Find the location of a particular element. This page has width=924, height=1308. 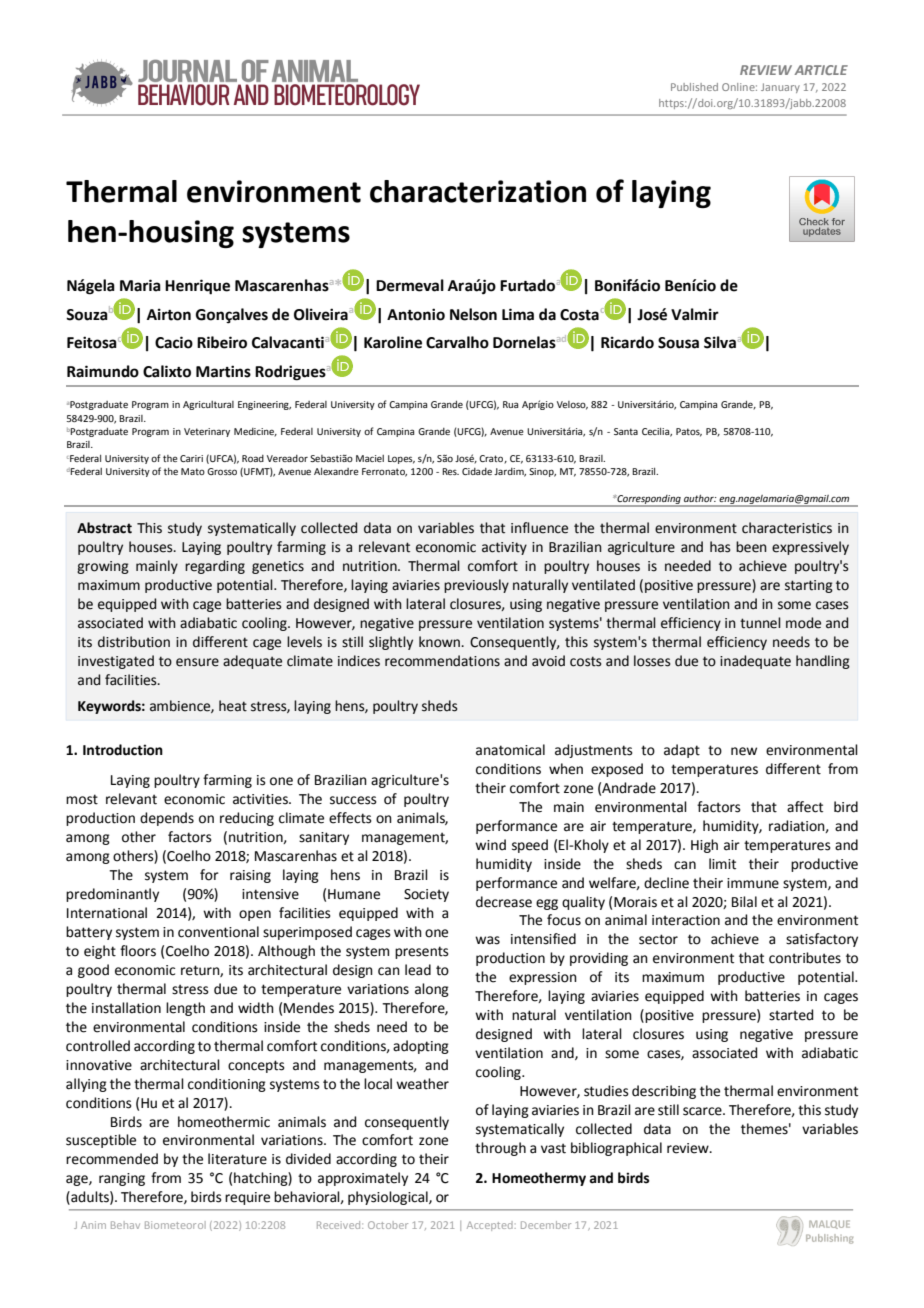

Nelson is located at coordinates (473, 314).
